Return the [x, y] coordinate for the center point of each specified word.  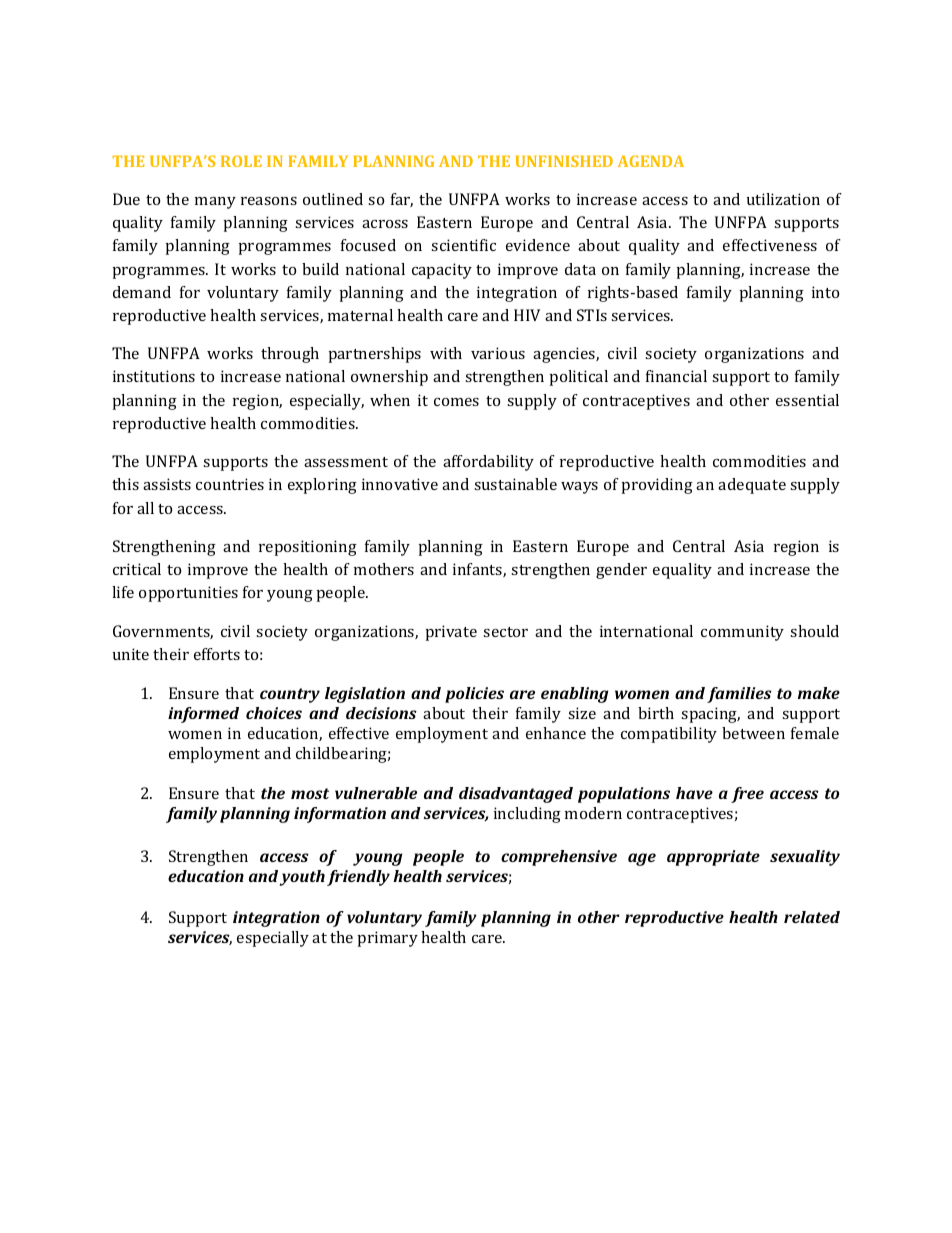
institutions [154, 376]
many [215, 203]
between [753, 733]
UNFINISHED [564, 161]
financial [676, 376]
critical [137, 569]
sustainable [515, 484]
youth [302, 878]
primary [388, 939]
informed [203, 715]
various [498, 353]
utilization [783, 199]
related [812, 917]
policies [474, 695]
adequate [752, 486]
